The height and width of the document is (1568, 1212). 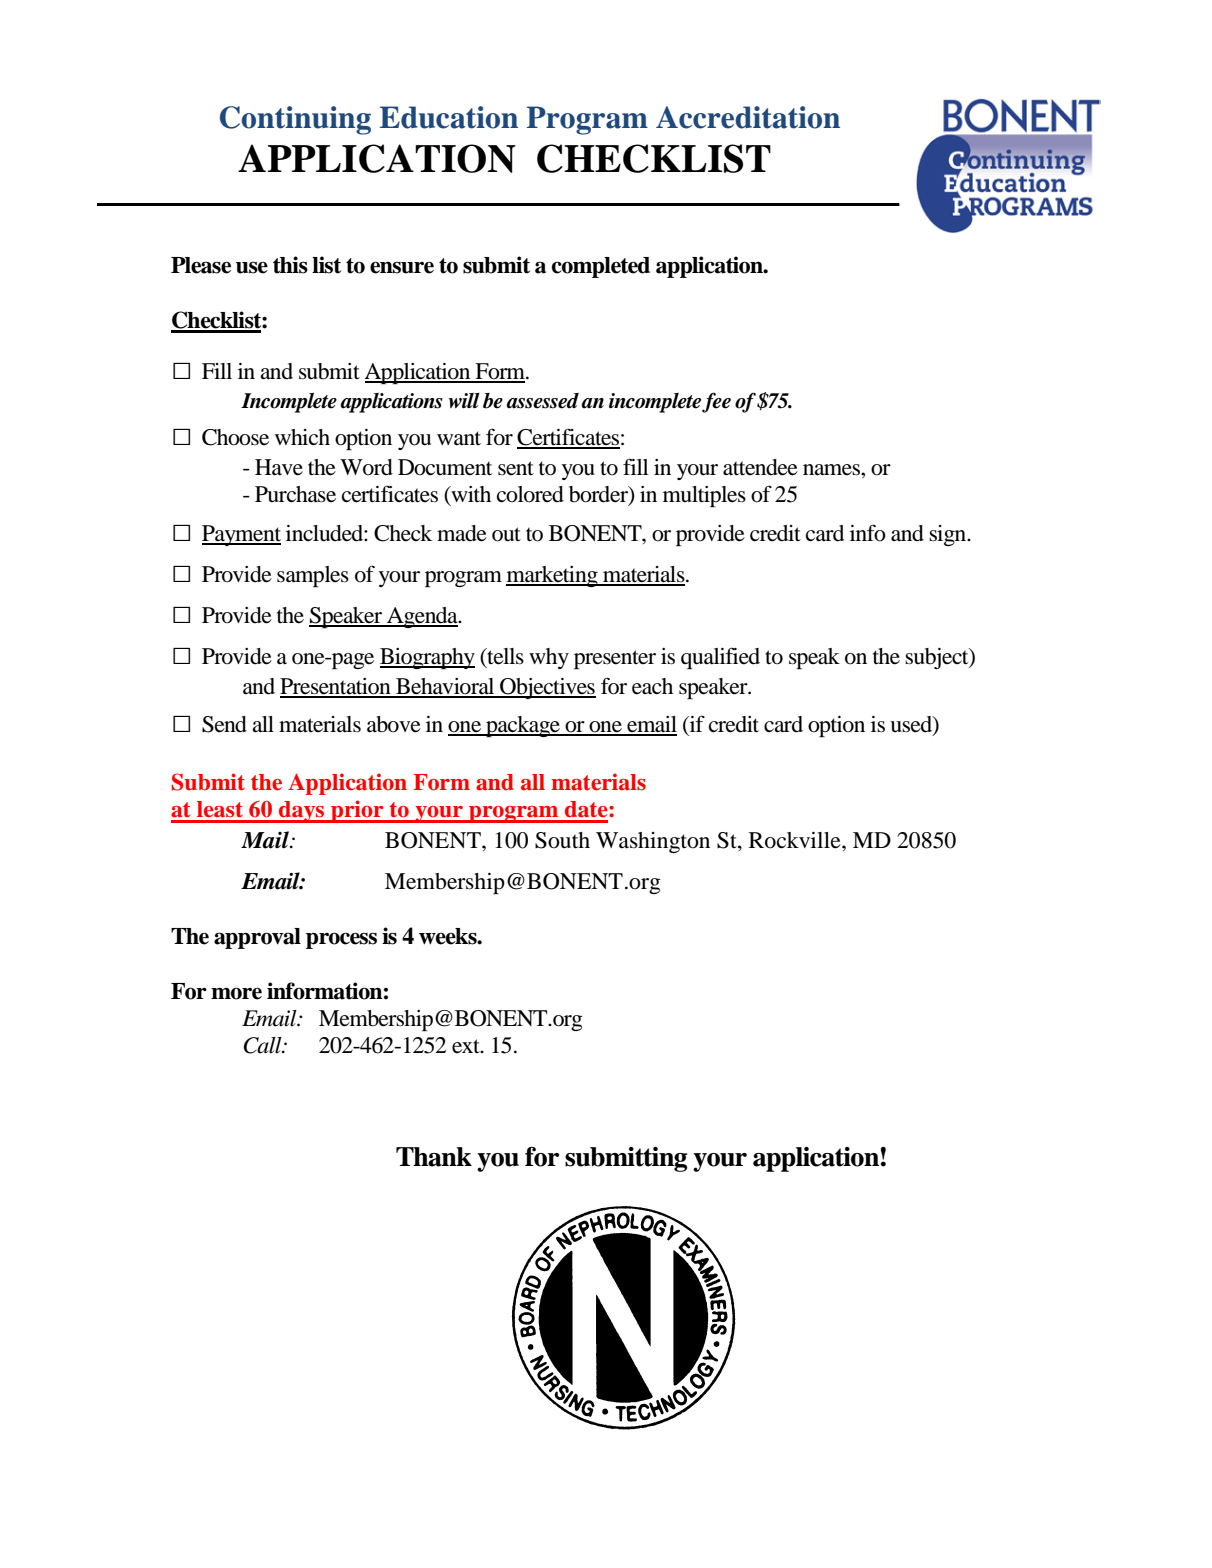 What do you see at coordinates (796, 840) in the document?
I see `Rockville` at bounding box center [796, 840].
